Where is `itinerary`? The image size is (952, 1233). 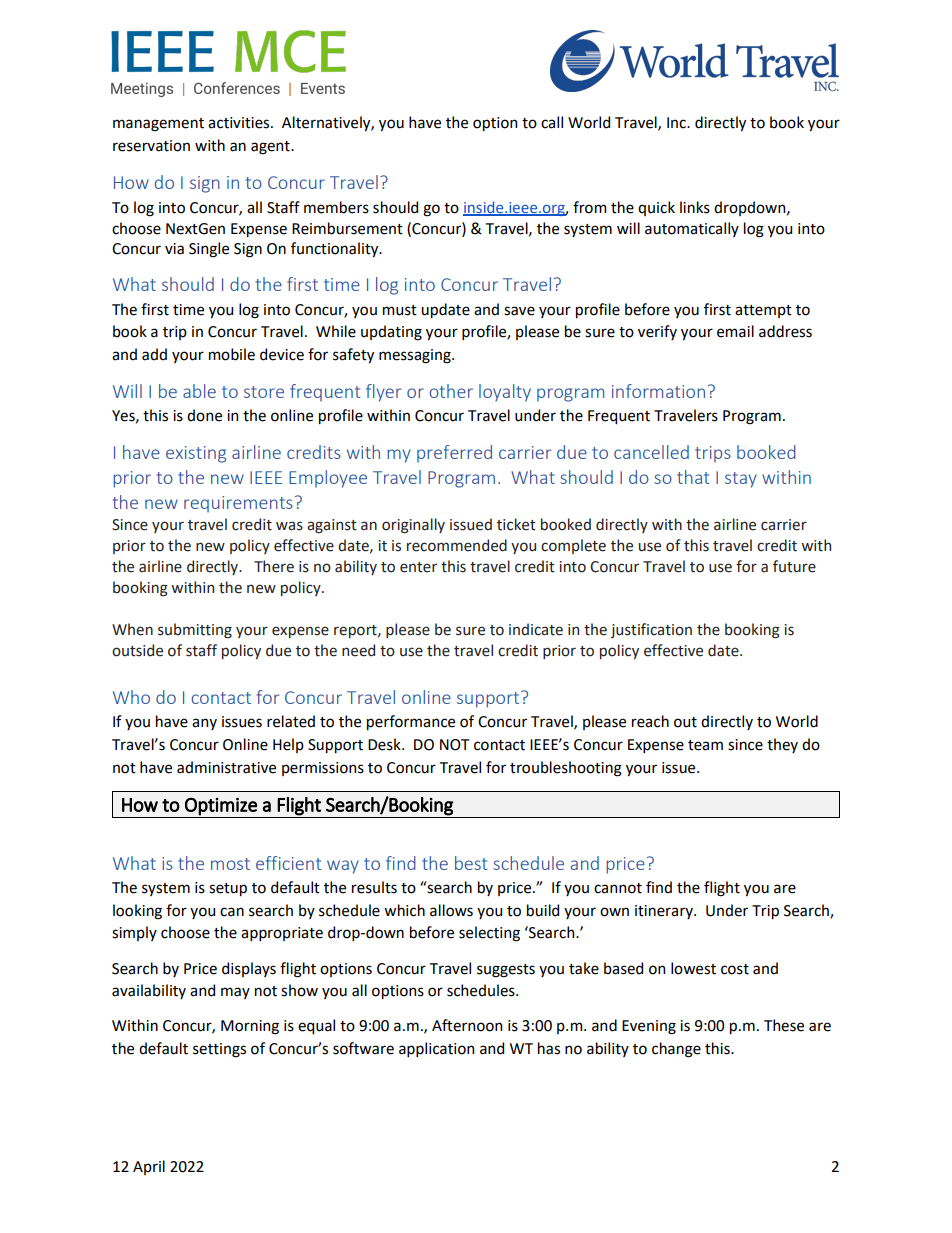
itinerary is located at coordinates (665, 912).
